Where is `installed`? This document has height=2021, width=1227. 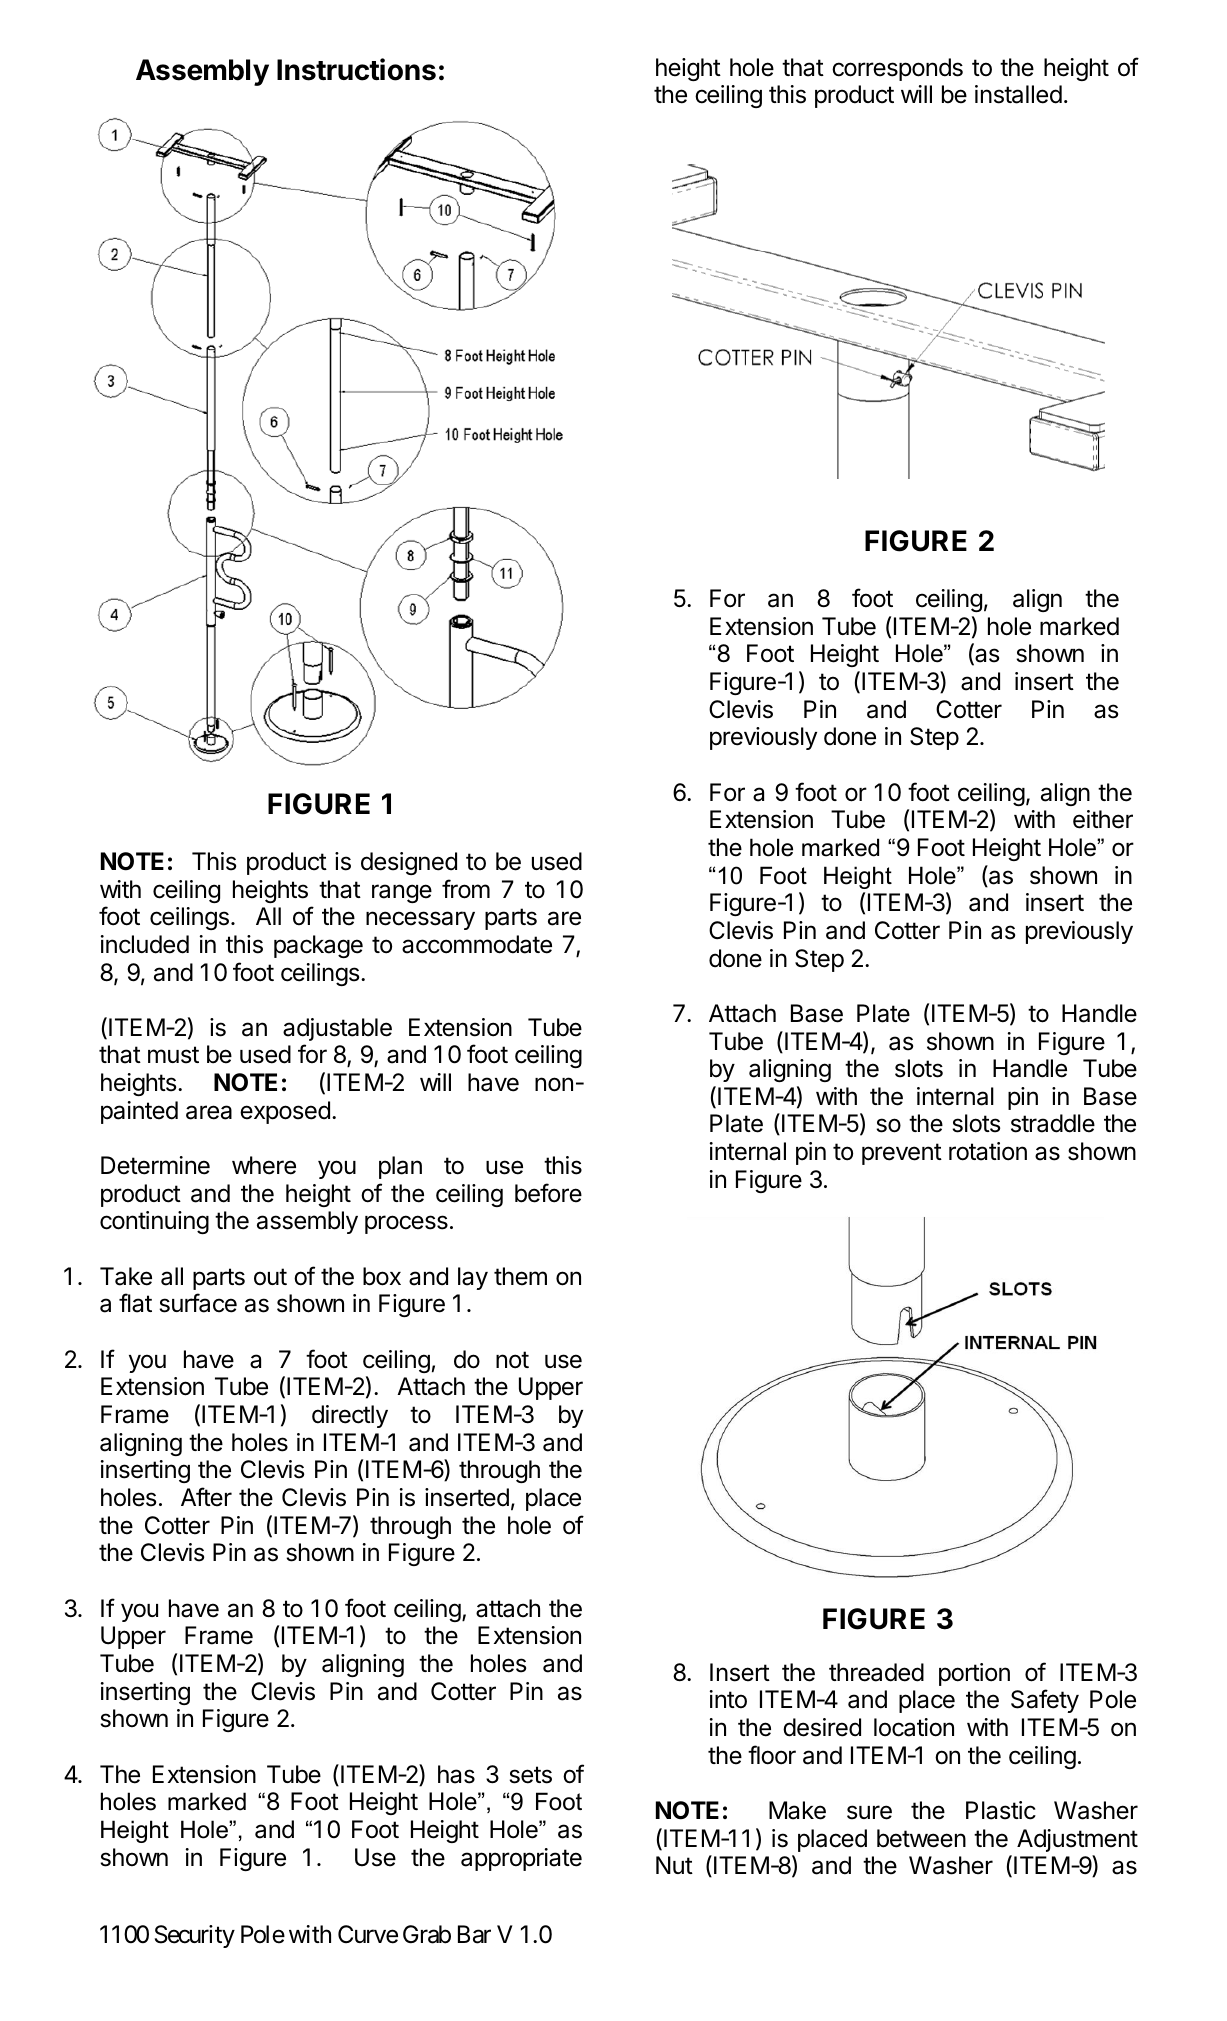
installed is located at coordinates (1018, 94).
